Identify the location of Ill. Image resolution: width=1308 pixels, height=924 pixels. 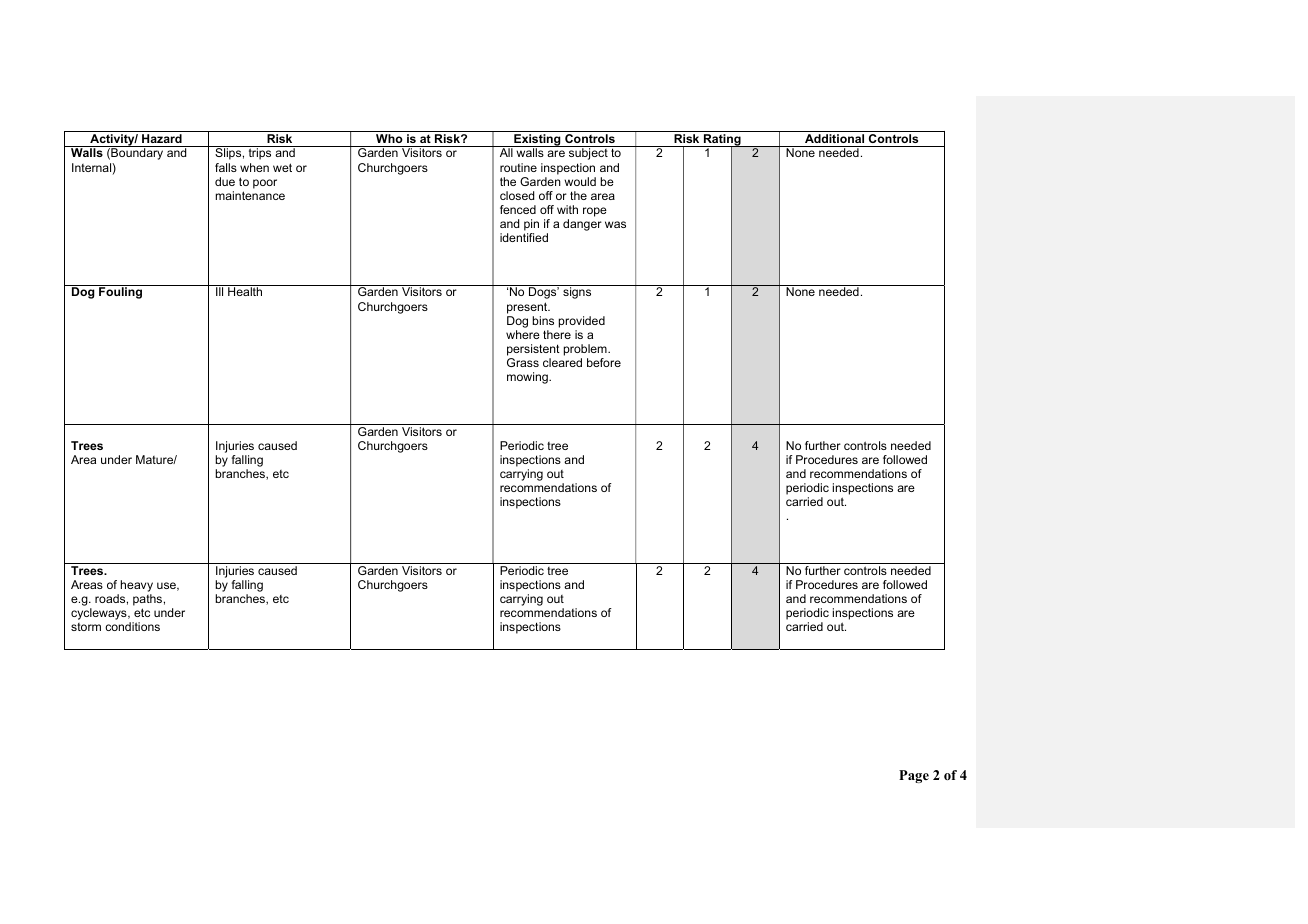
(219, 291).
